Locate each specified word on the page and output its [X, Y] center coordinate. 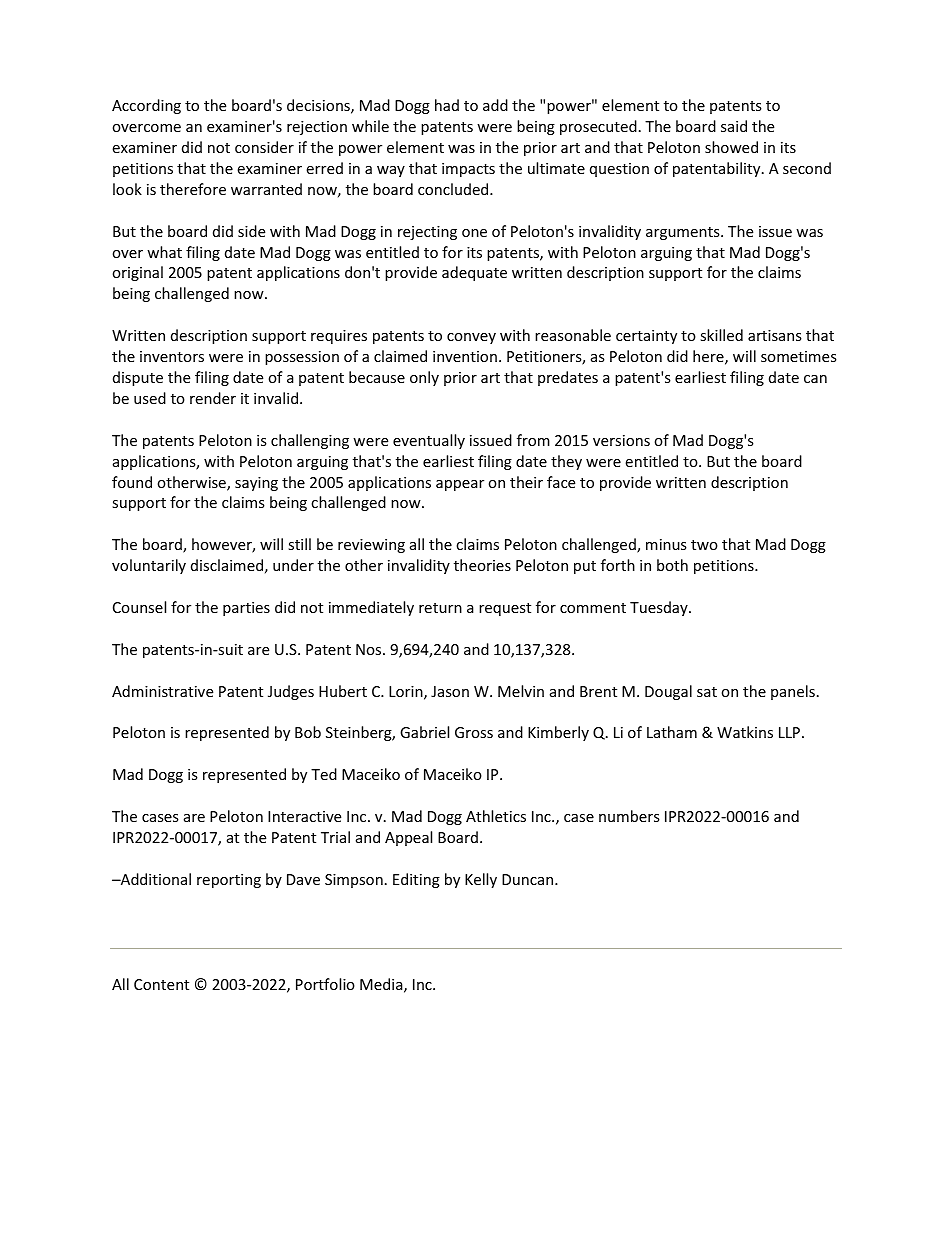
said [734, 126]
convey [471, 338]
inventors [172, 356]
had [447, 105]
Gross [474, 732]
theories [482, 565]
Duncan [529, 879]
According [146, 106]
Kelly [481, 880]
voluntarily [149, 566]
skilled [721, 335]
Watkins [745, 732]
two [704, 545]
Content [161, 984]
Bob [308, 732]
